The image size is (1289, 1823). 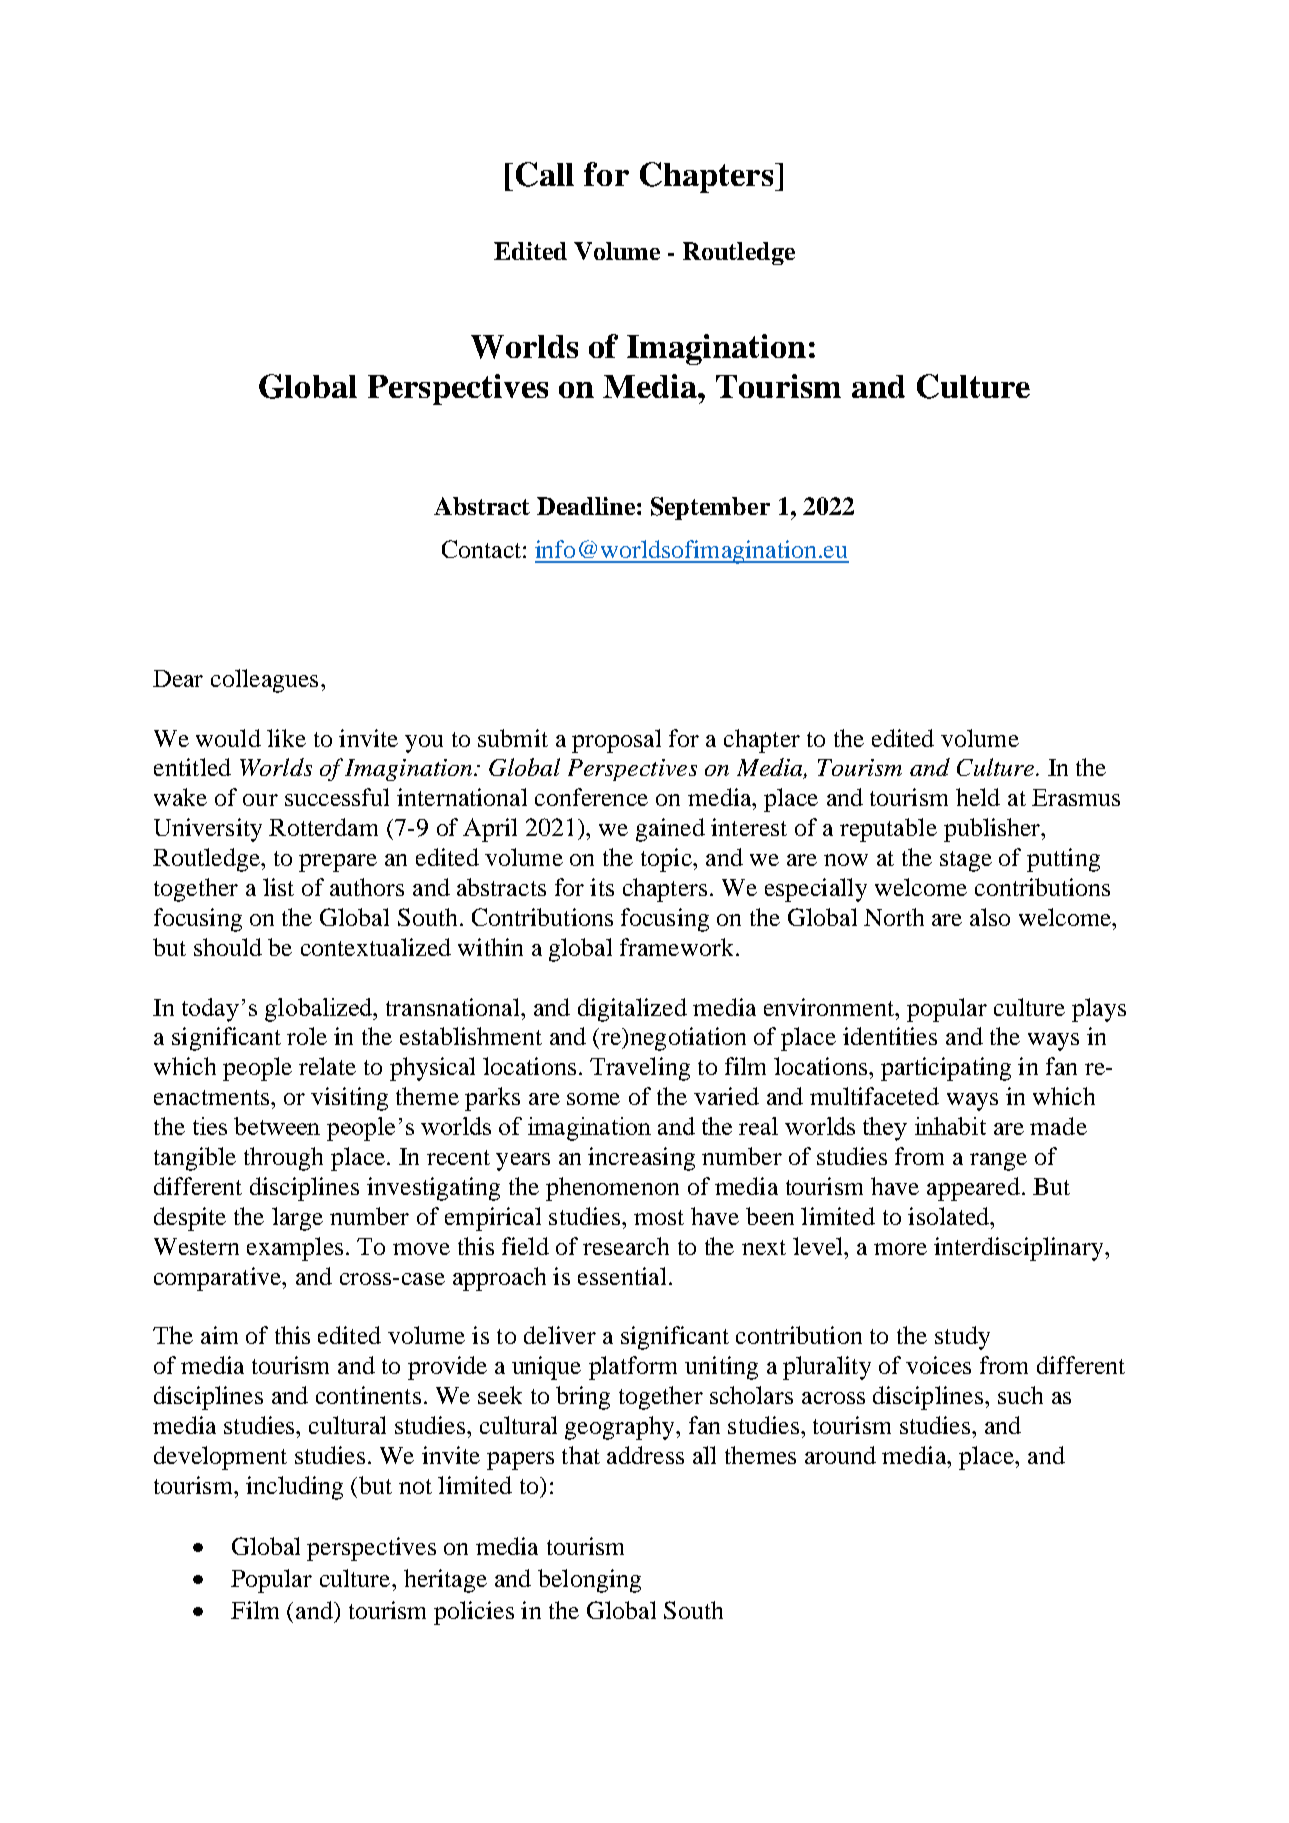 What do you see at coordinates (602, 887) in the screenshot?
I see `its` at bounding box center [602, 887].
